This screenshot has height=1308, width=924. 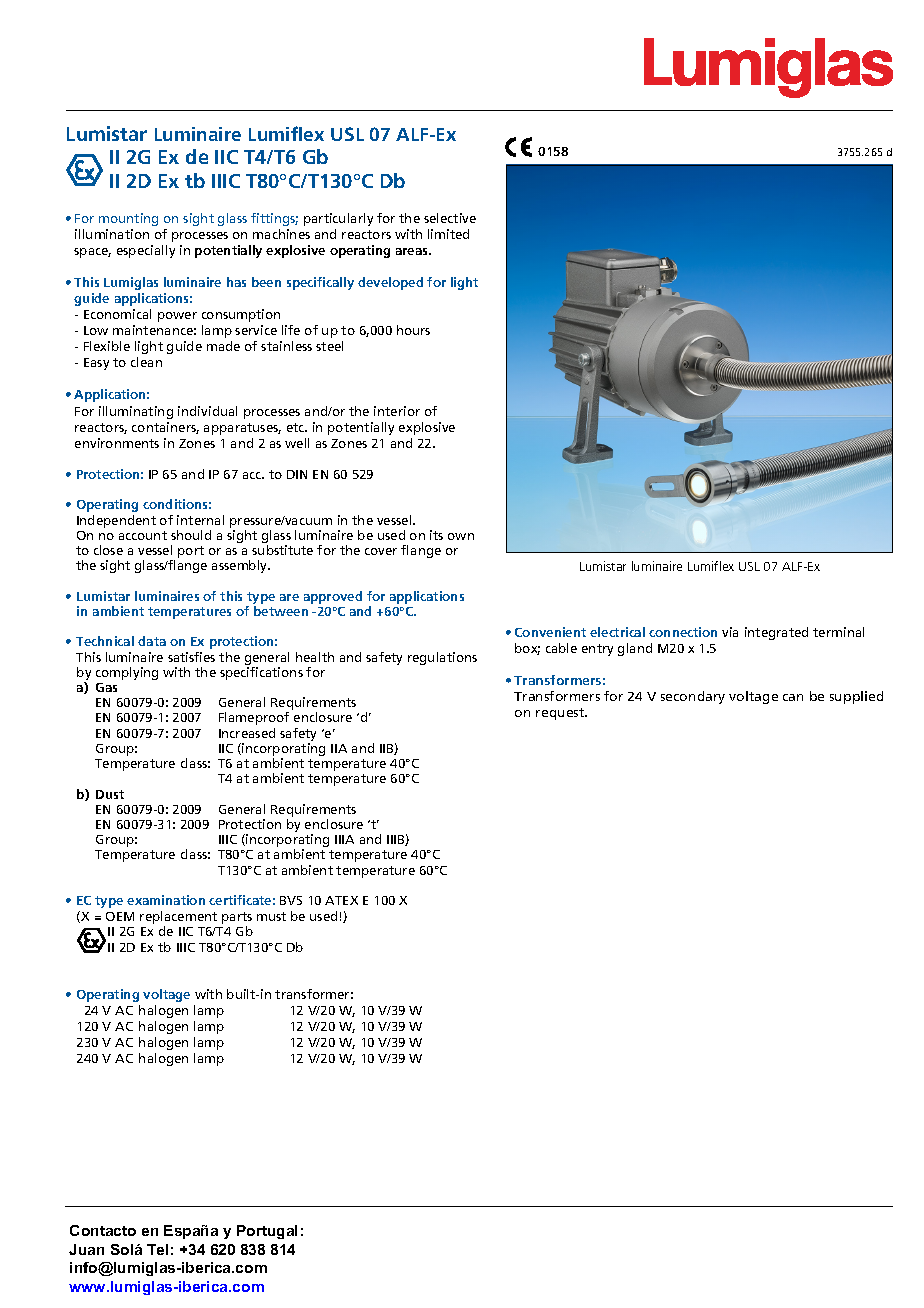 I want to click on ATEX, so click(x=341, y=900).
